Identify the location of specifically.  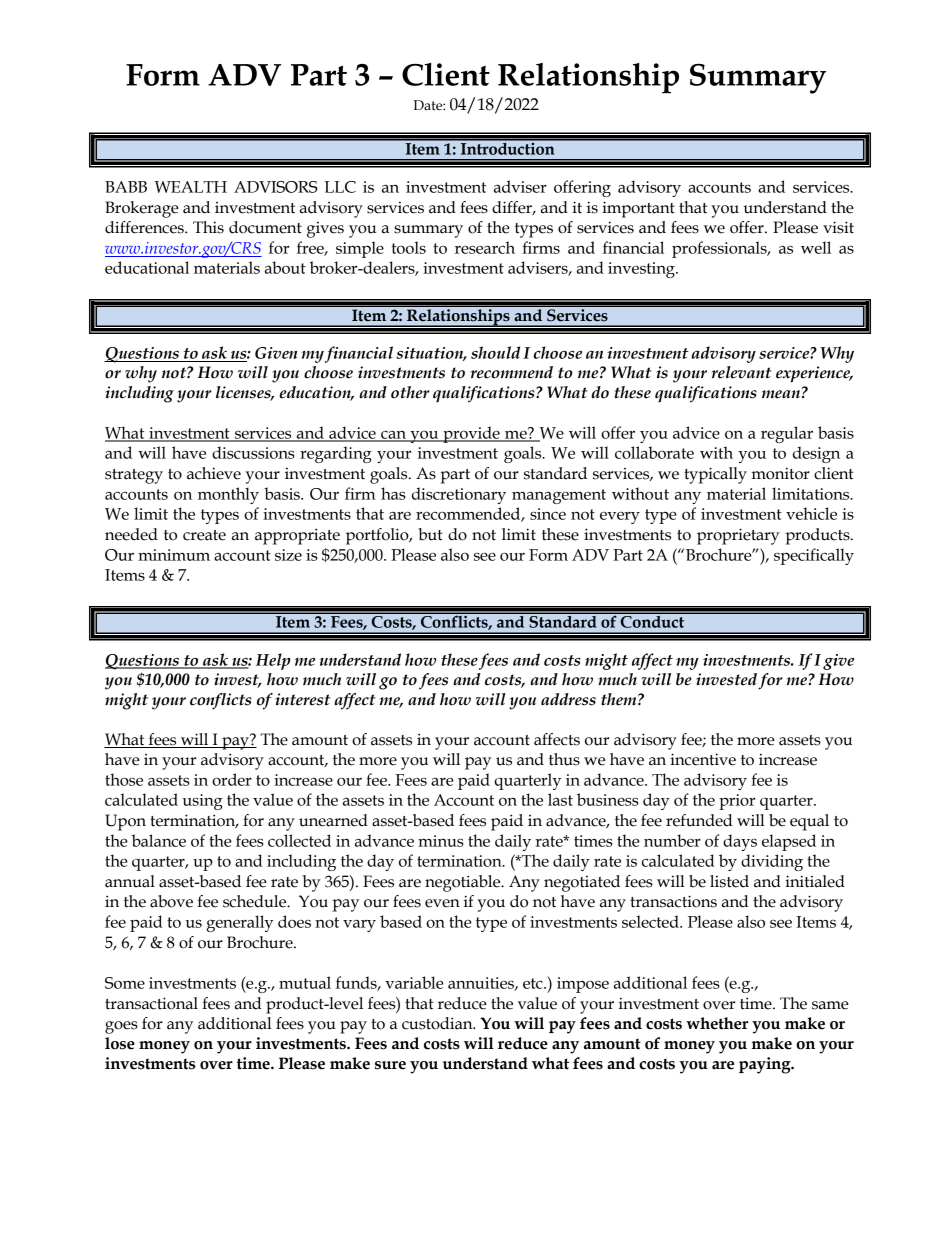
(814, 556).
